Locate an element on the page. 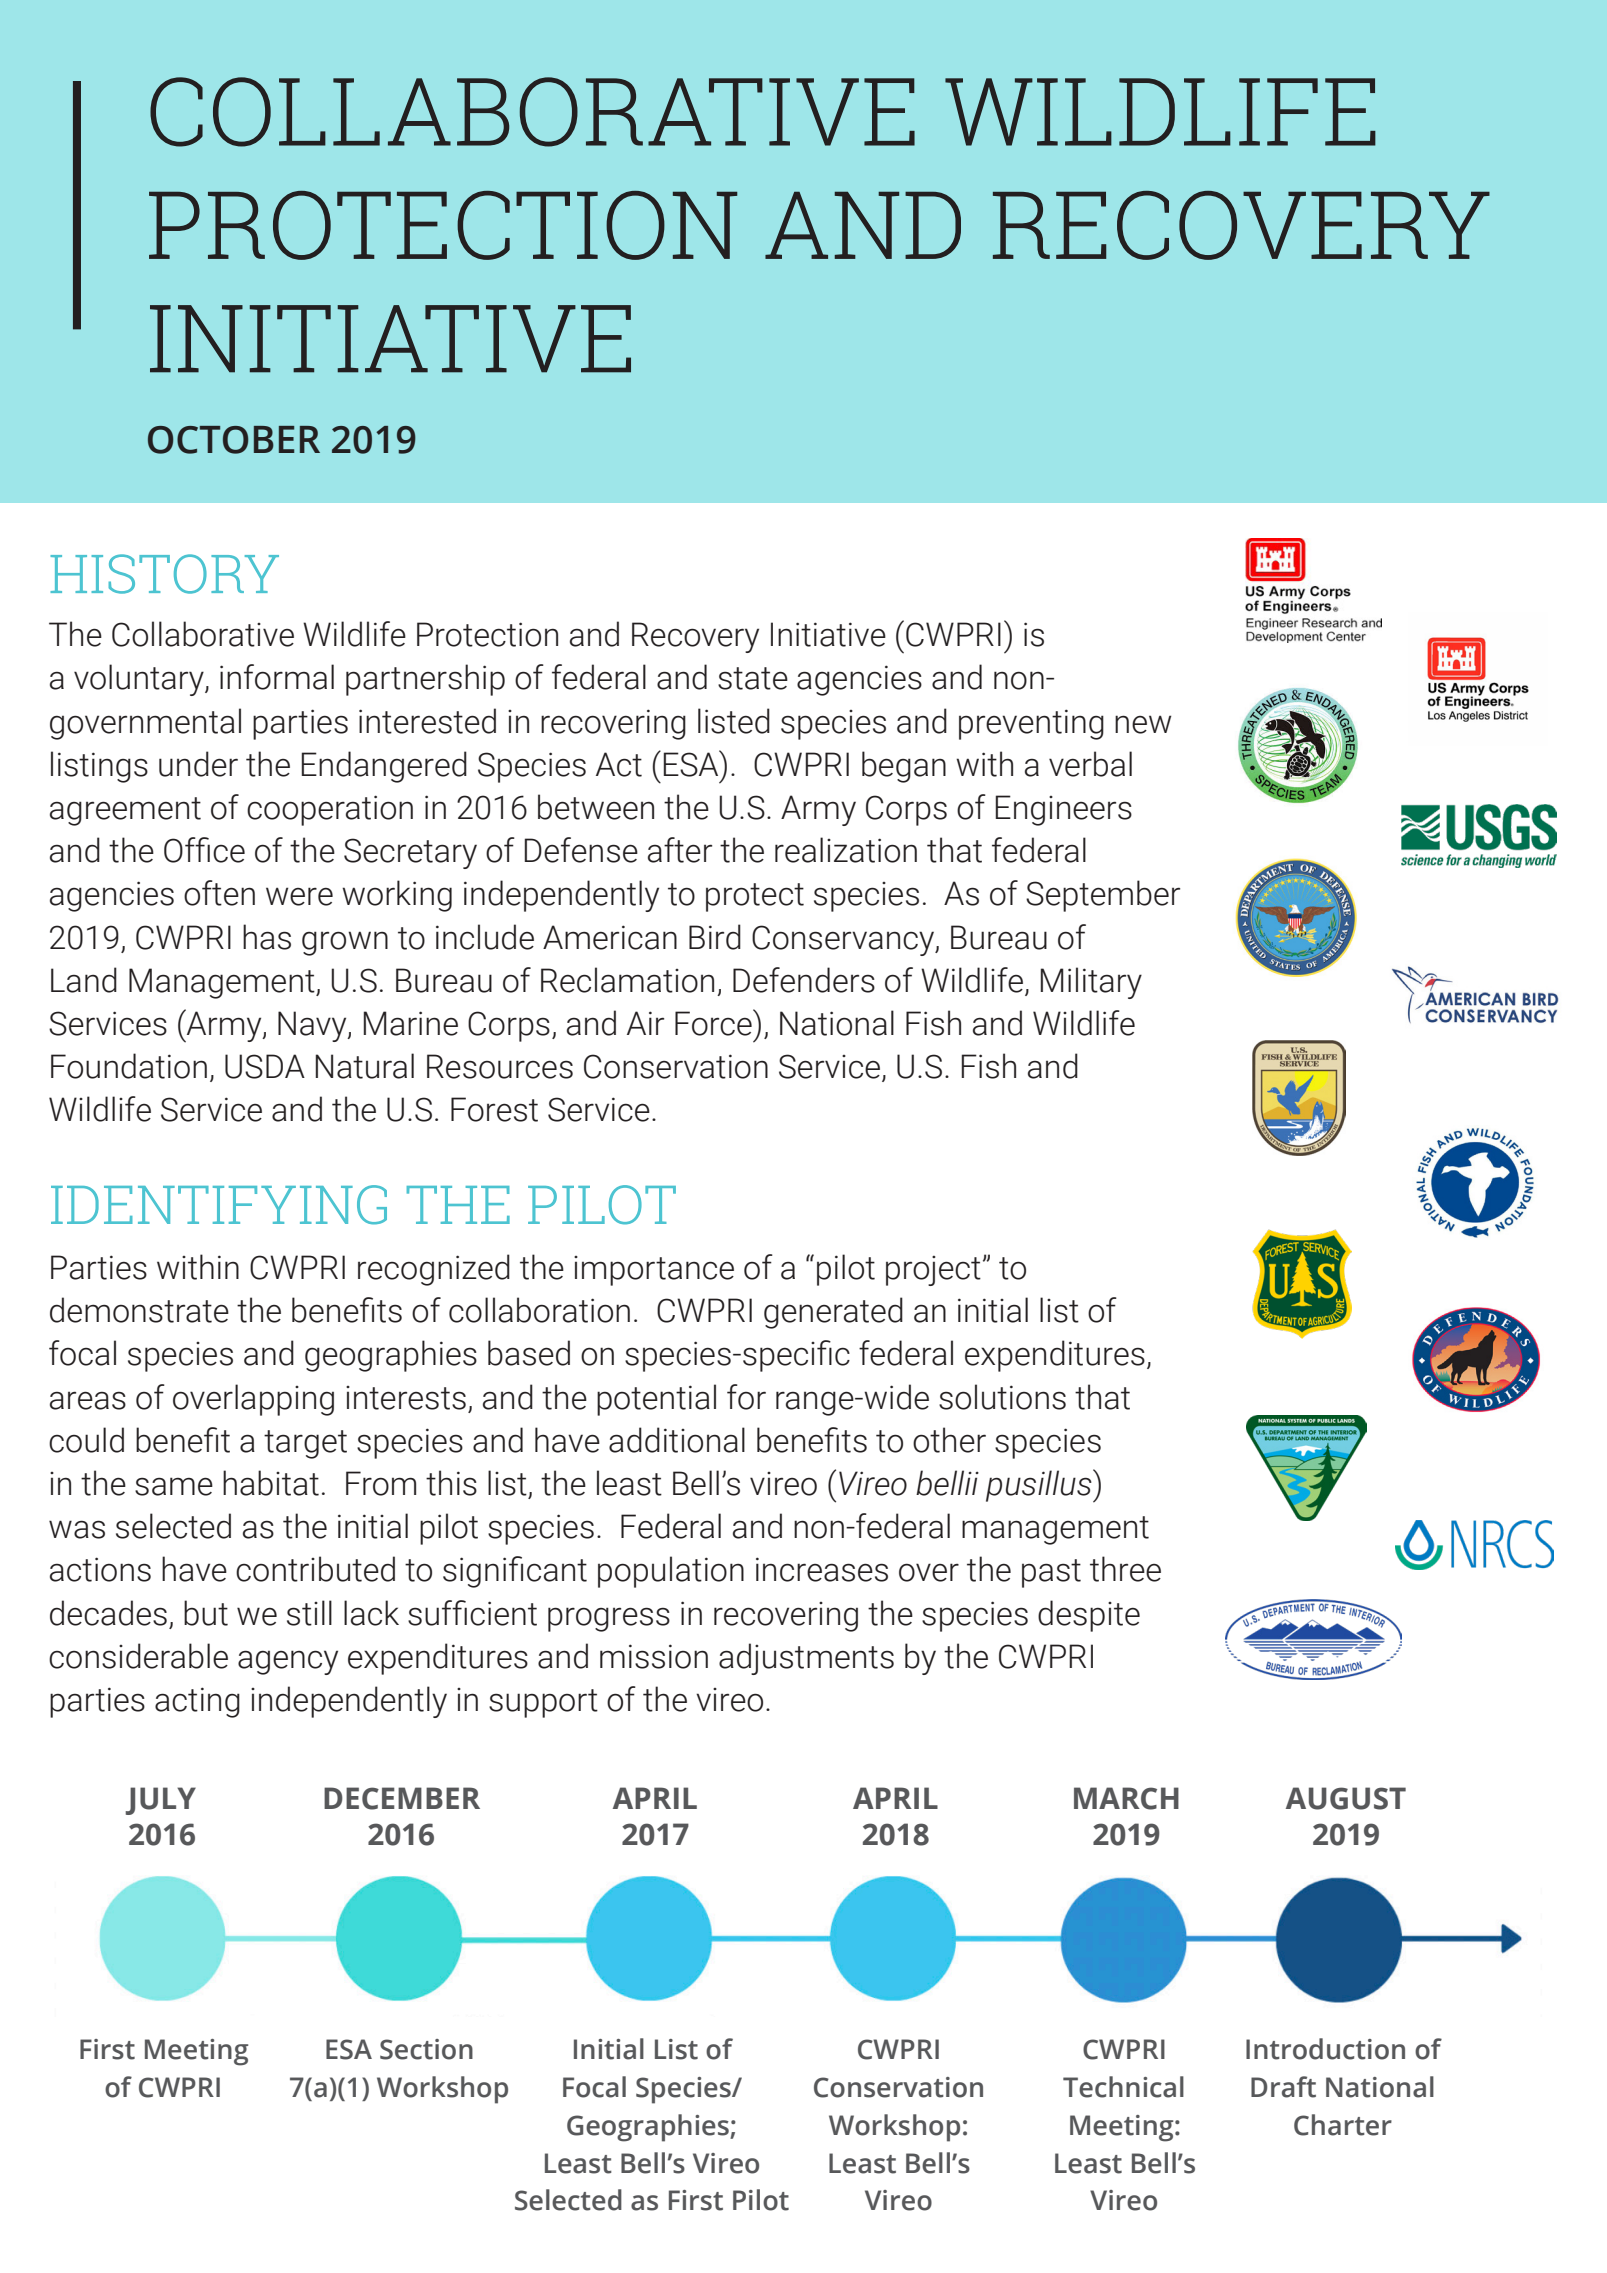 The image size is (1607, 2273). Military is located at coordinates (1091, 983).
